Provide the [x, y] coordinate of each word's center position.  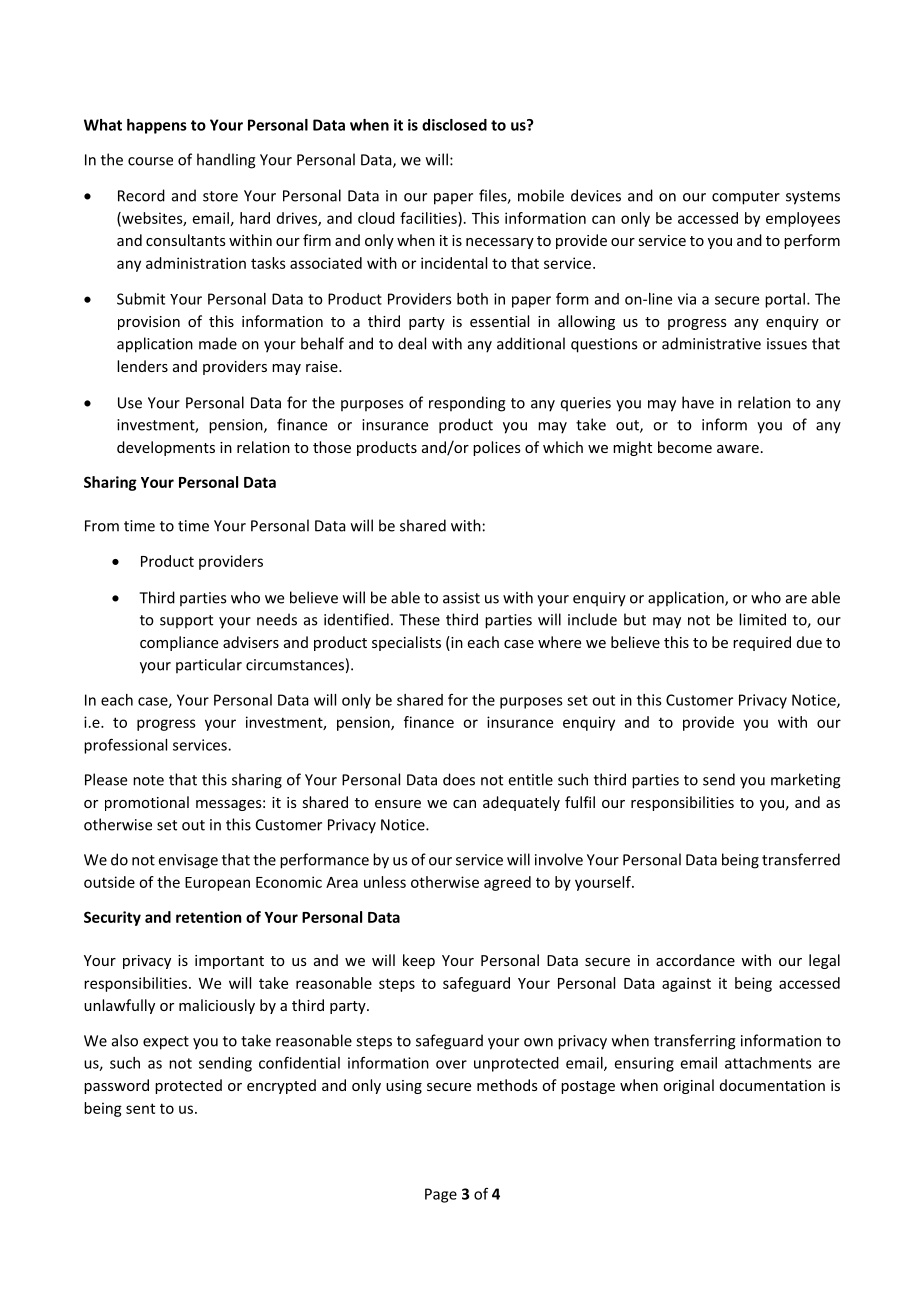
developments [166, 448]
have [698, 402]
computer [746, 198]
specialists [406, 643]
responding [467, 404]
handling [226, 161]
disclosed [454, 125]
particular [209, 665]
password [116, 1086]
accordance [695, 960]
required [762, 643]
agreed [507, 883]
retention [208, 917]
